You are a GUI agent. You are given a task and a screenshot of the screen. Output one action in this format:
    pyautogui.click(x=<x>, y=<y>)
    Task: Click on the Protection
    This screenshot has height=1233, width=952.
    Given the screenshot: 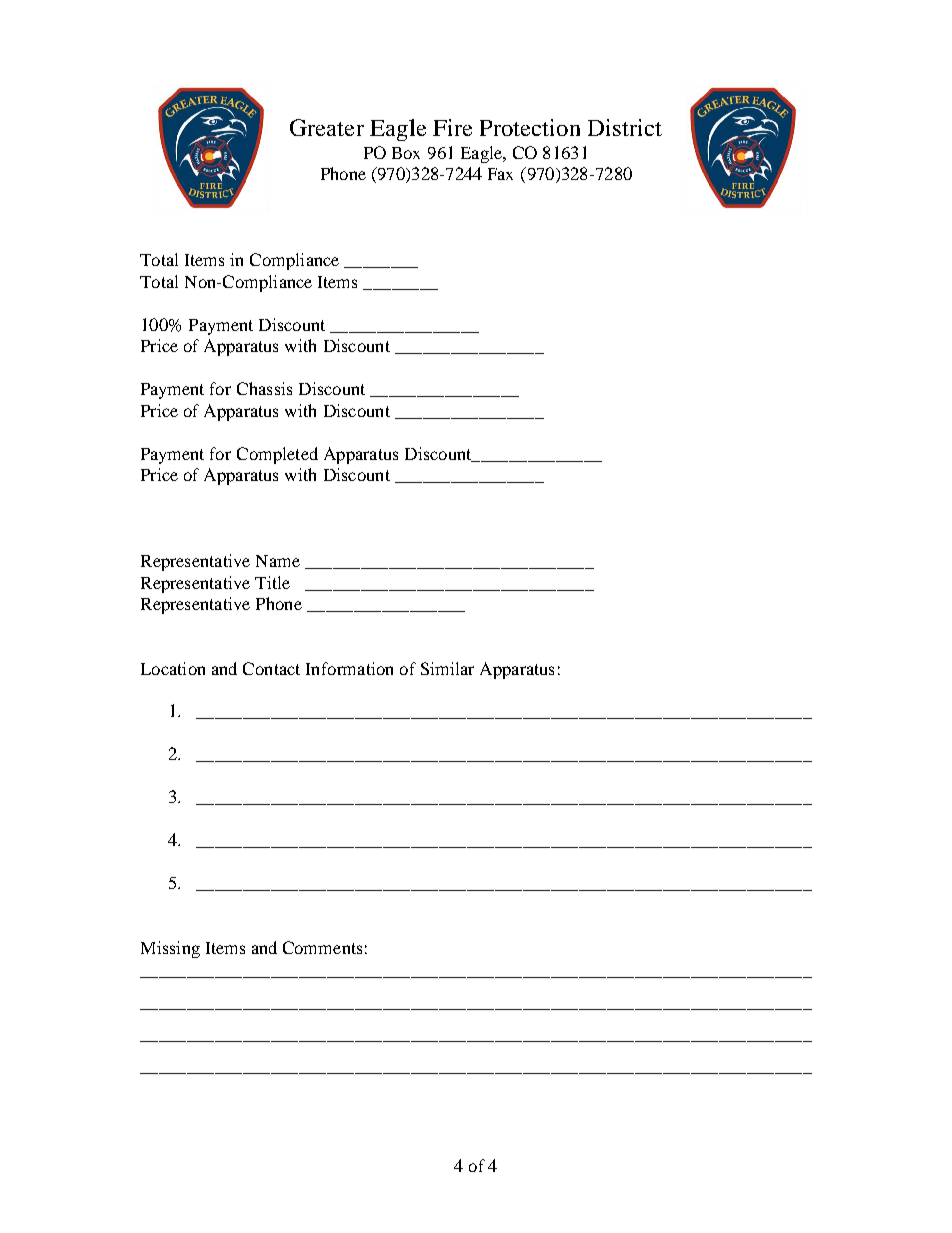 What is the action you would take?
    pyautogui.click(x=530, y=127)
